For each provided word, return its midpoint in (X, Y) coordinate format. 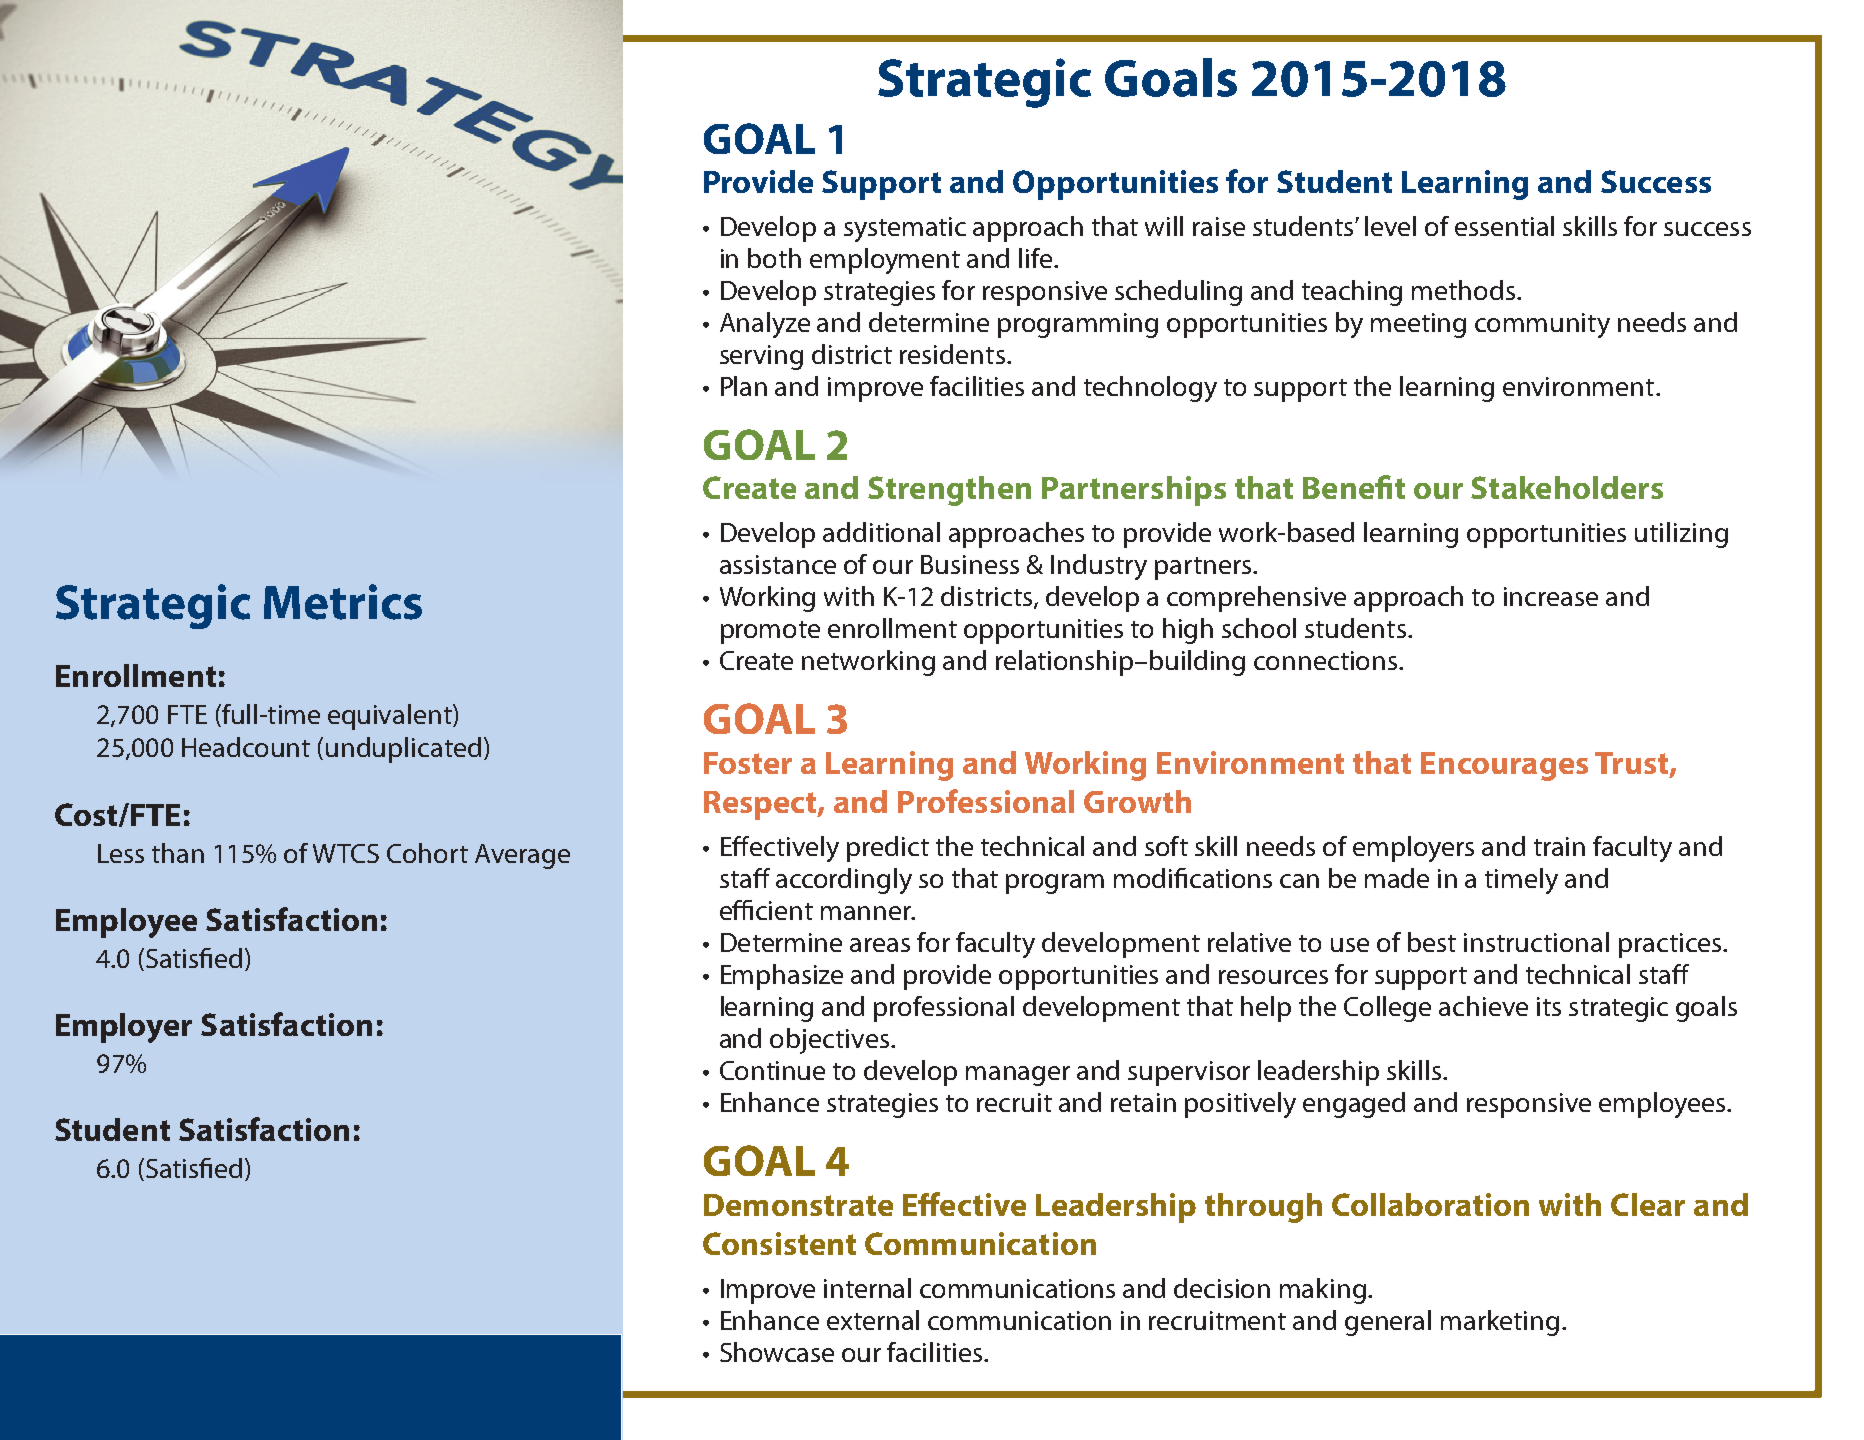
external (873, 1320)
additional (881, 532)
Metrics (343, 602)
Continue (772, 1070)
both (774, 258)
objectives (829, 1041)
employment (885, 261)
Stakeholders (1567, 487)
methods (1465, 290)
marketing (1500, 1323)
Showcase (777, 1352)
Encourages (1504, 766)
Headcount (246, 747)
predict (888, 849)
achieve (1483, 1006)
